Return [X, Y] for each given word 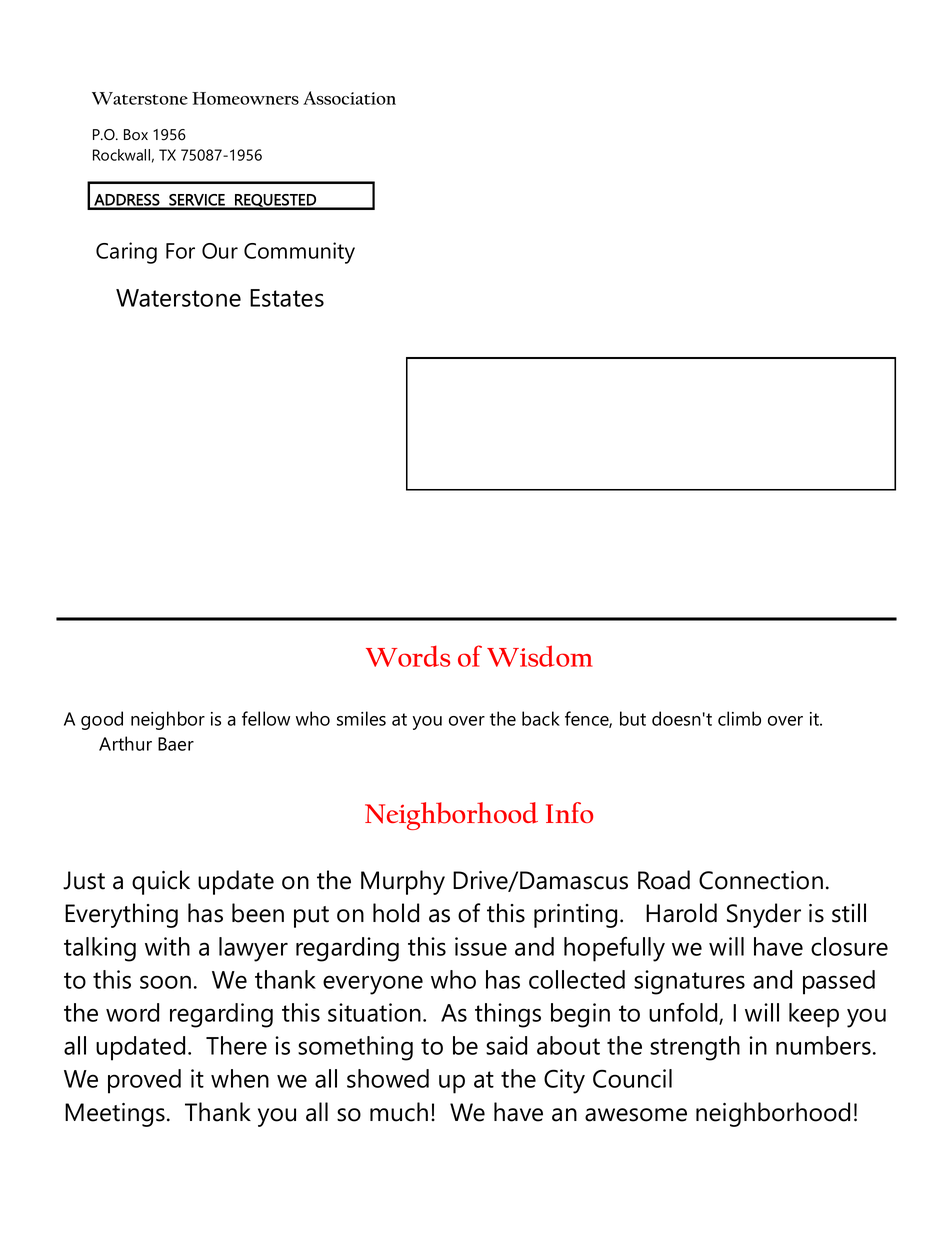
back [541, 718]
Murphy [403, 882]
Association [349, 98]
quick [161, 882]
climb [739, 718]
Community [299, 253]
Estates [287, 298]
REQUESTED [275, 201]
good [102, 720]
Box [136, 135]
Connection [761, 880]
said [506, 1045]
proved [144, 1081]
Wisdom [540, 656]
